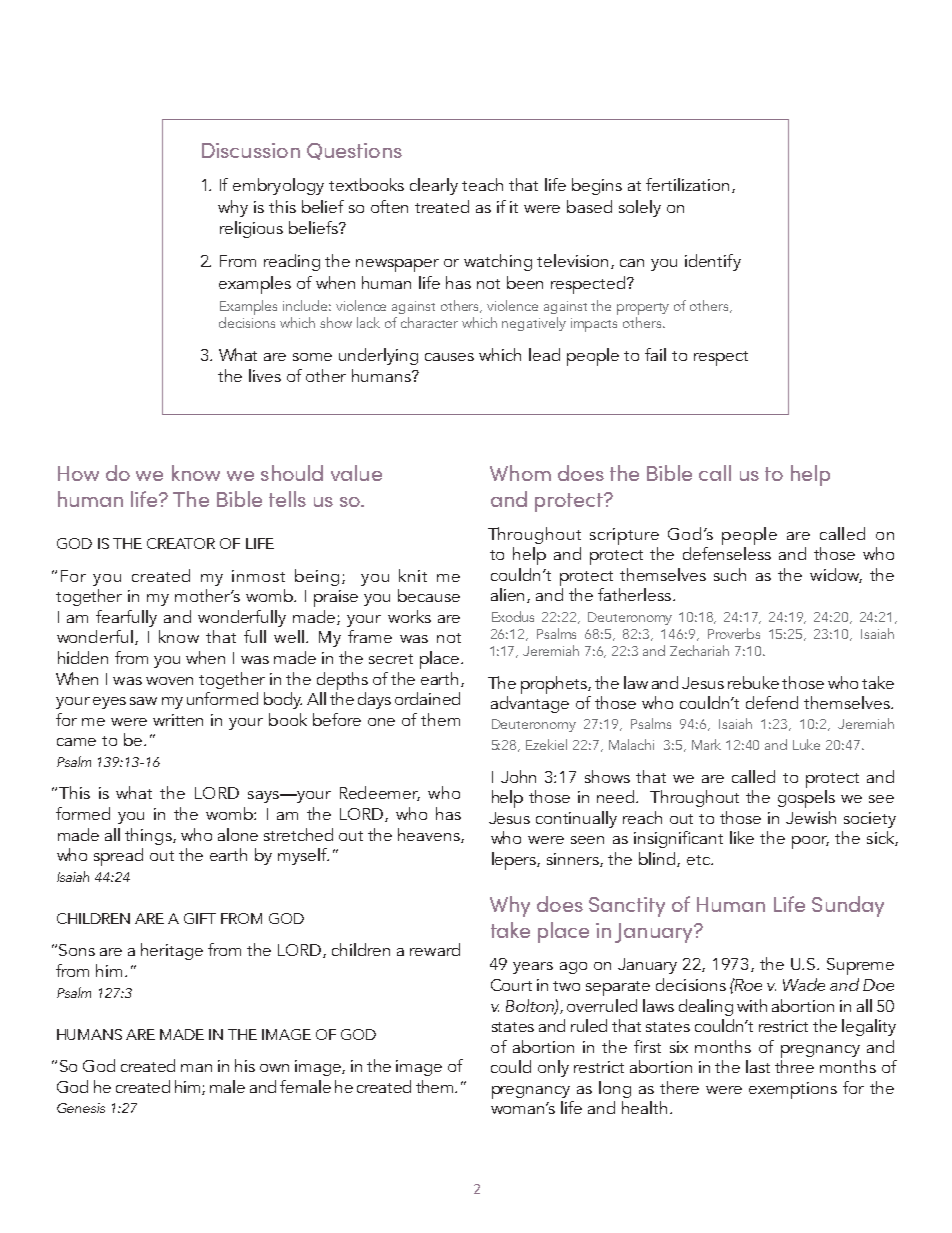  I want to click on poor, so click(810, 842).
